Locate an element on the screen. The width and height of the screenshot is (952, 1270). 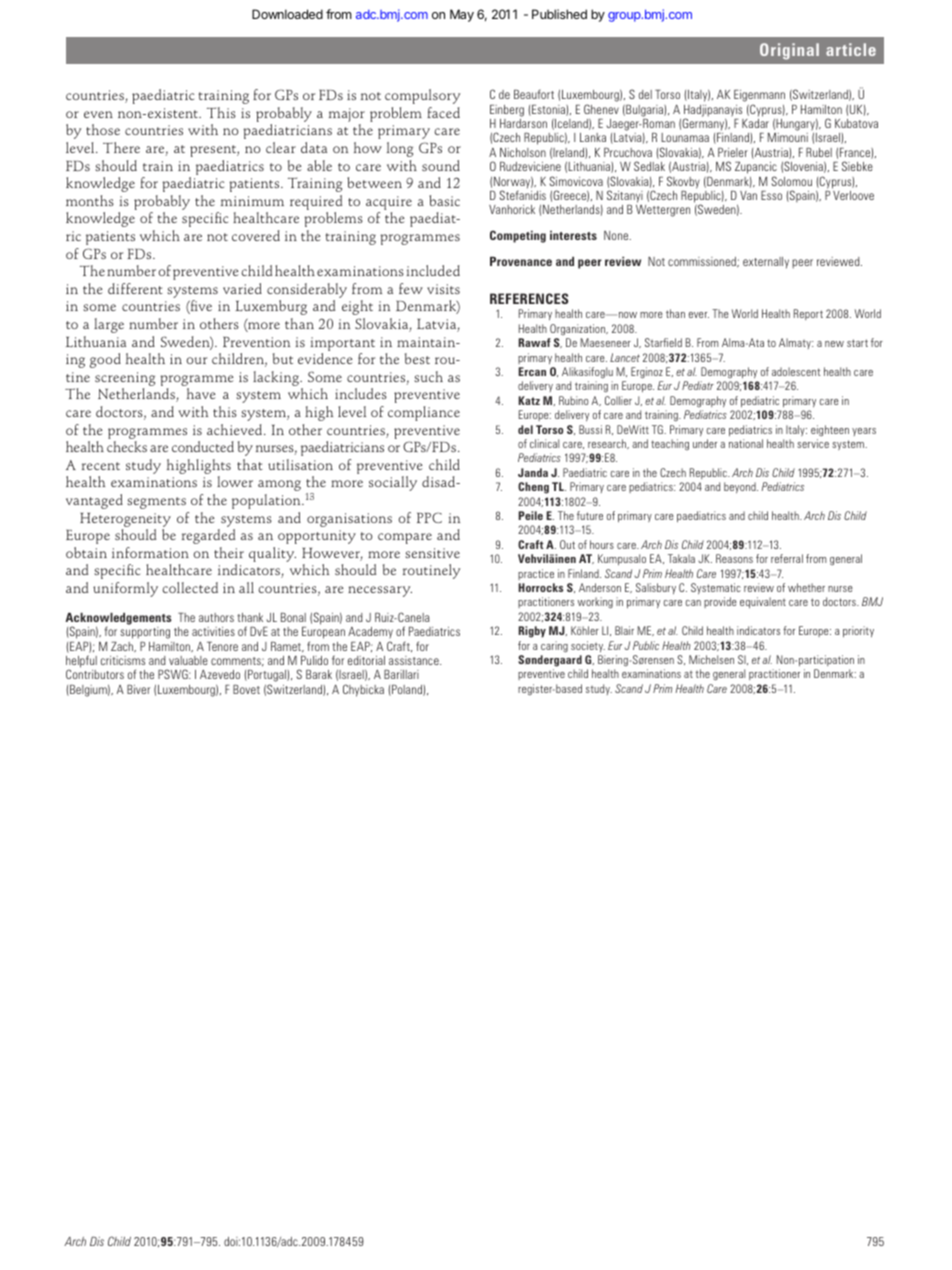
Downloaded is located at coordinates (287, 14).
